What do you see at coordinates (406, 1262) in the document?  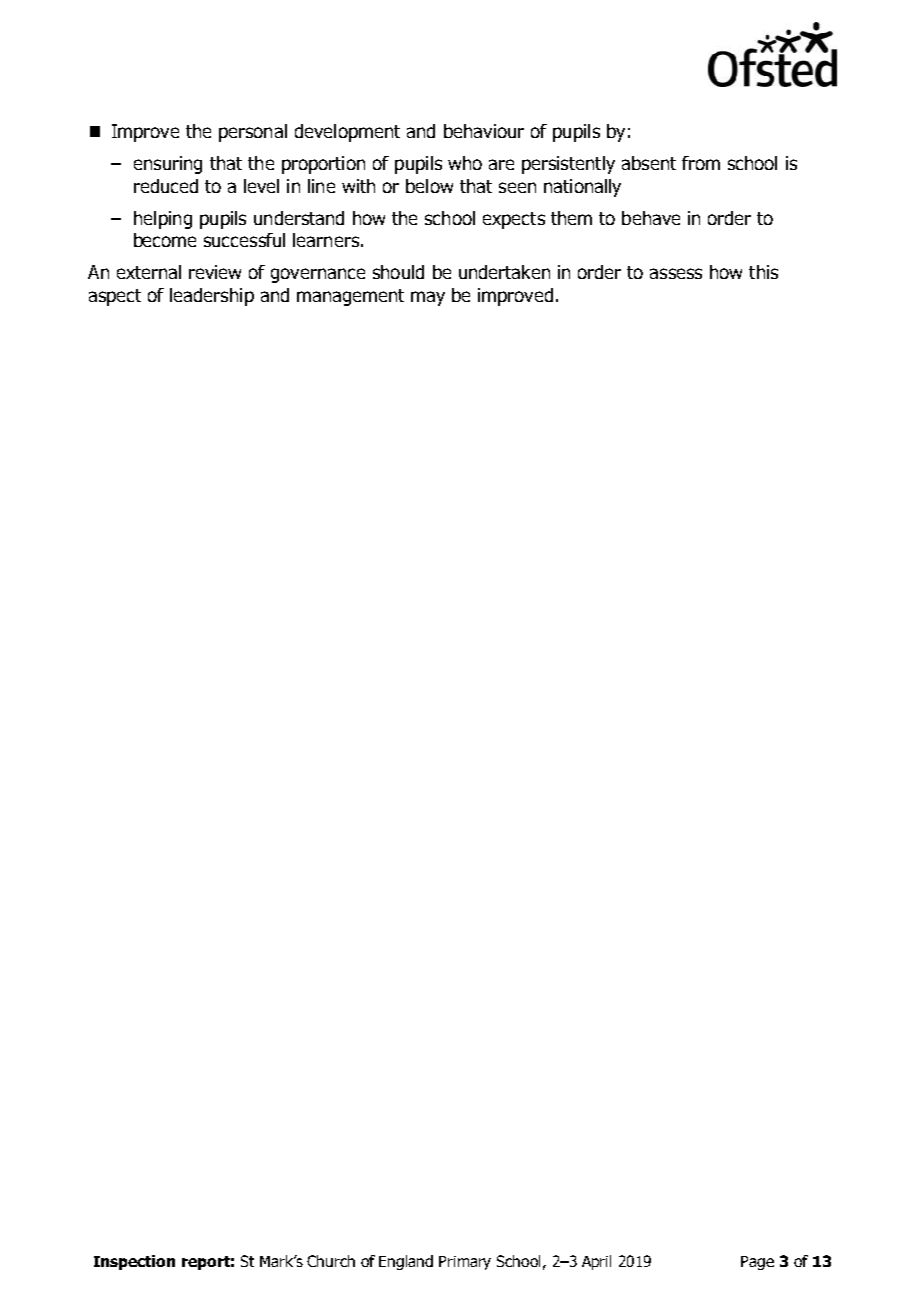 I see `England` at bounding box center [406, 1262].
